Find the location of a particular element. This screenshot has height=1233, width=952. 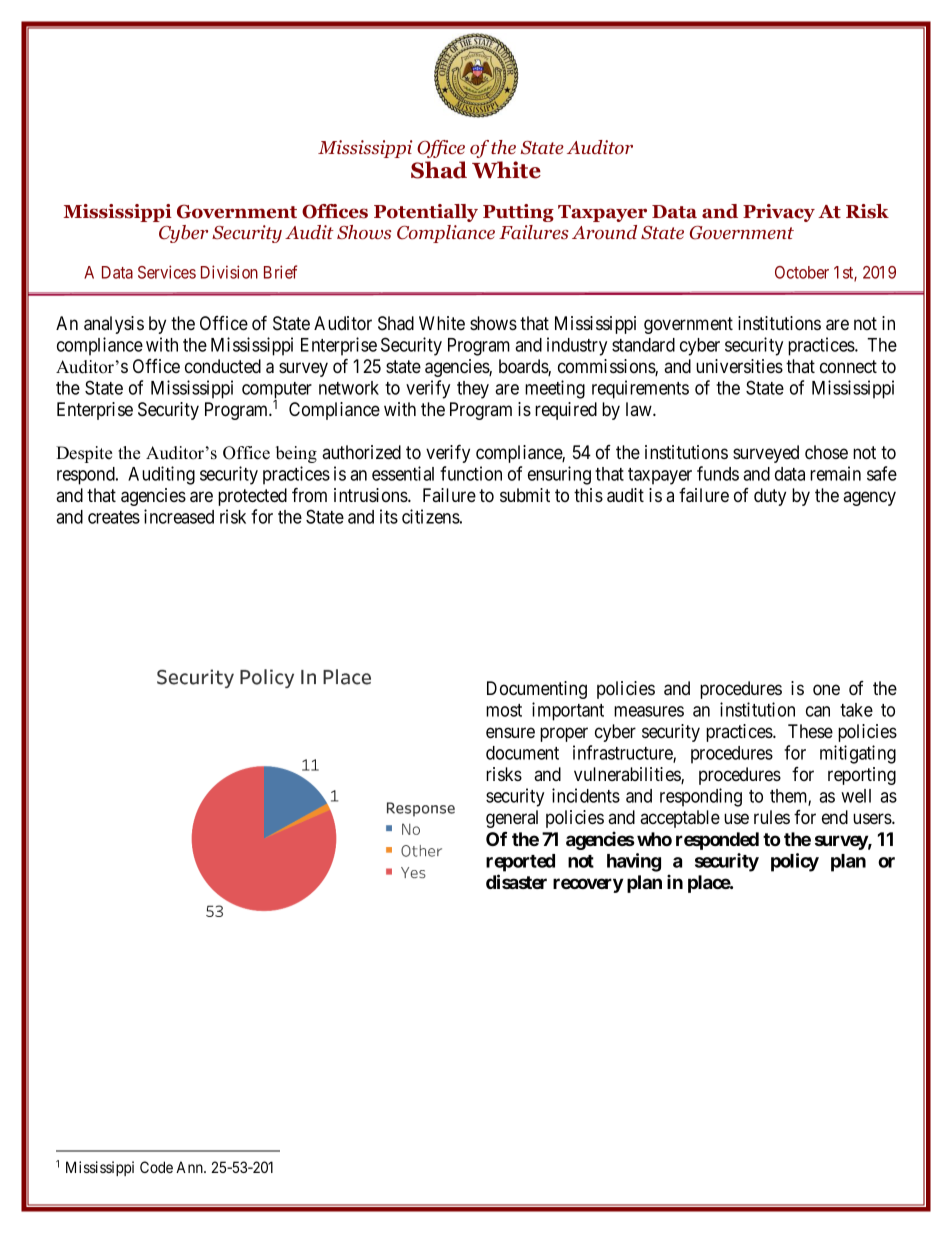

Code is located at coordinates (156, 1167).
